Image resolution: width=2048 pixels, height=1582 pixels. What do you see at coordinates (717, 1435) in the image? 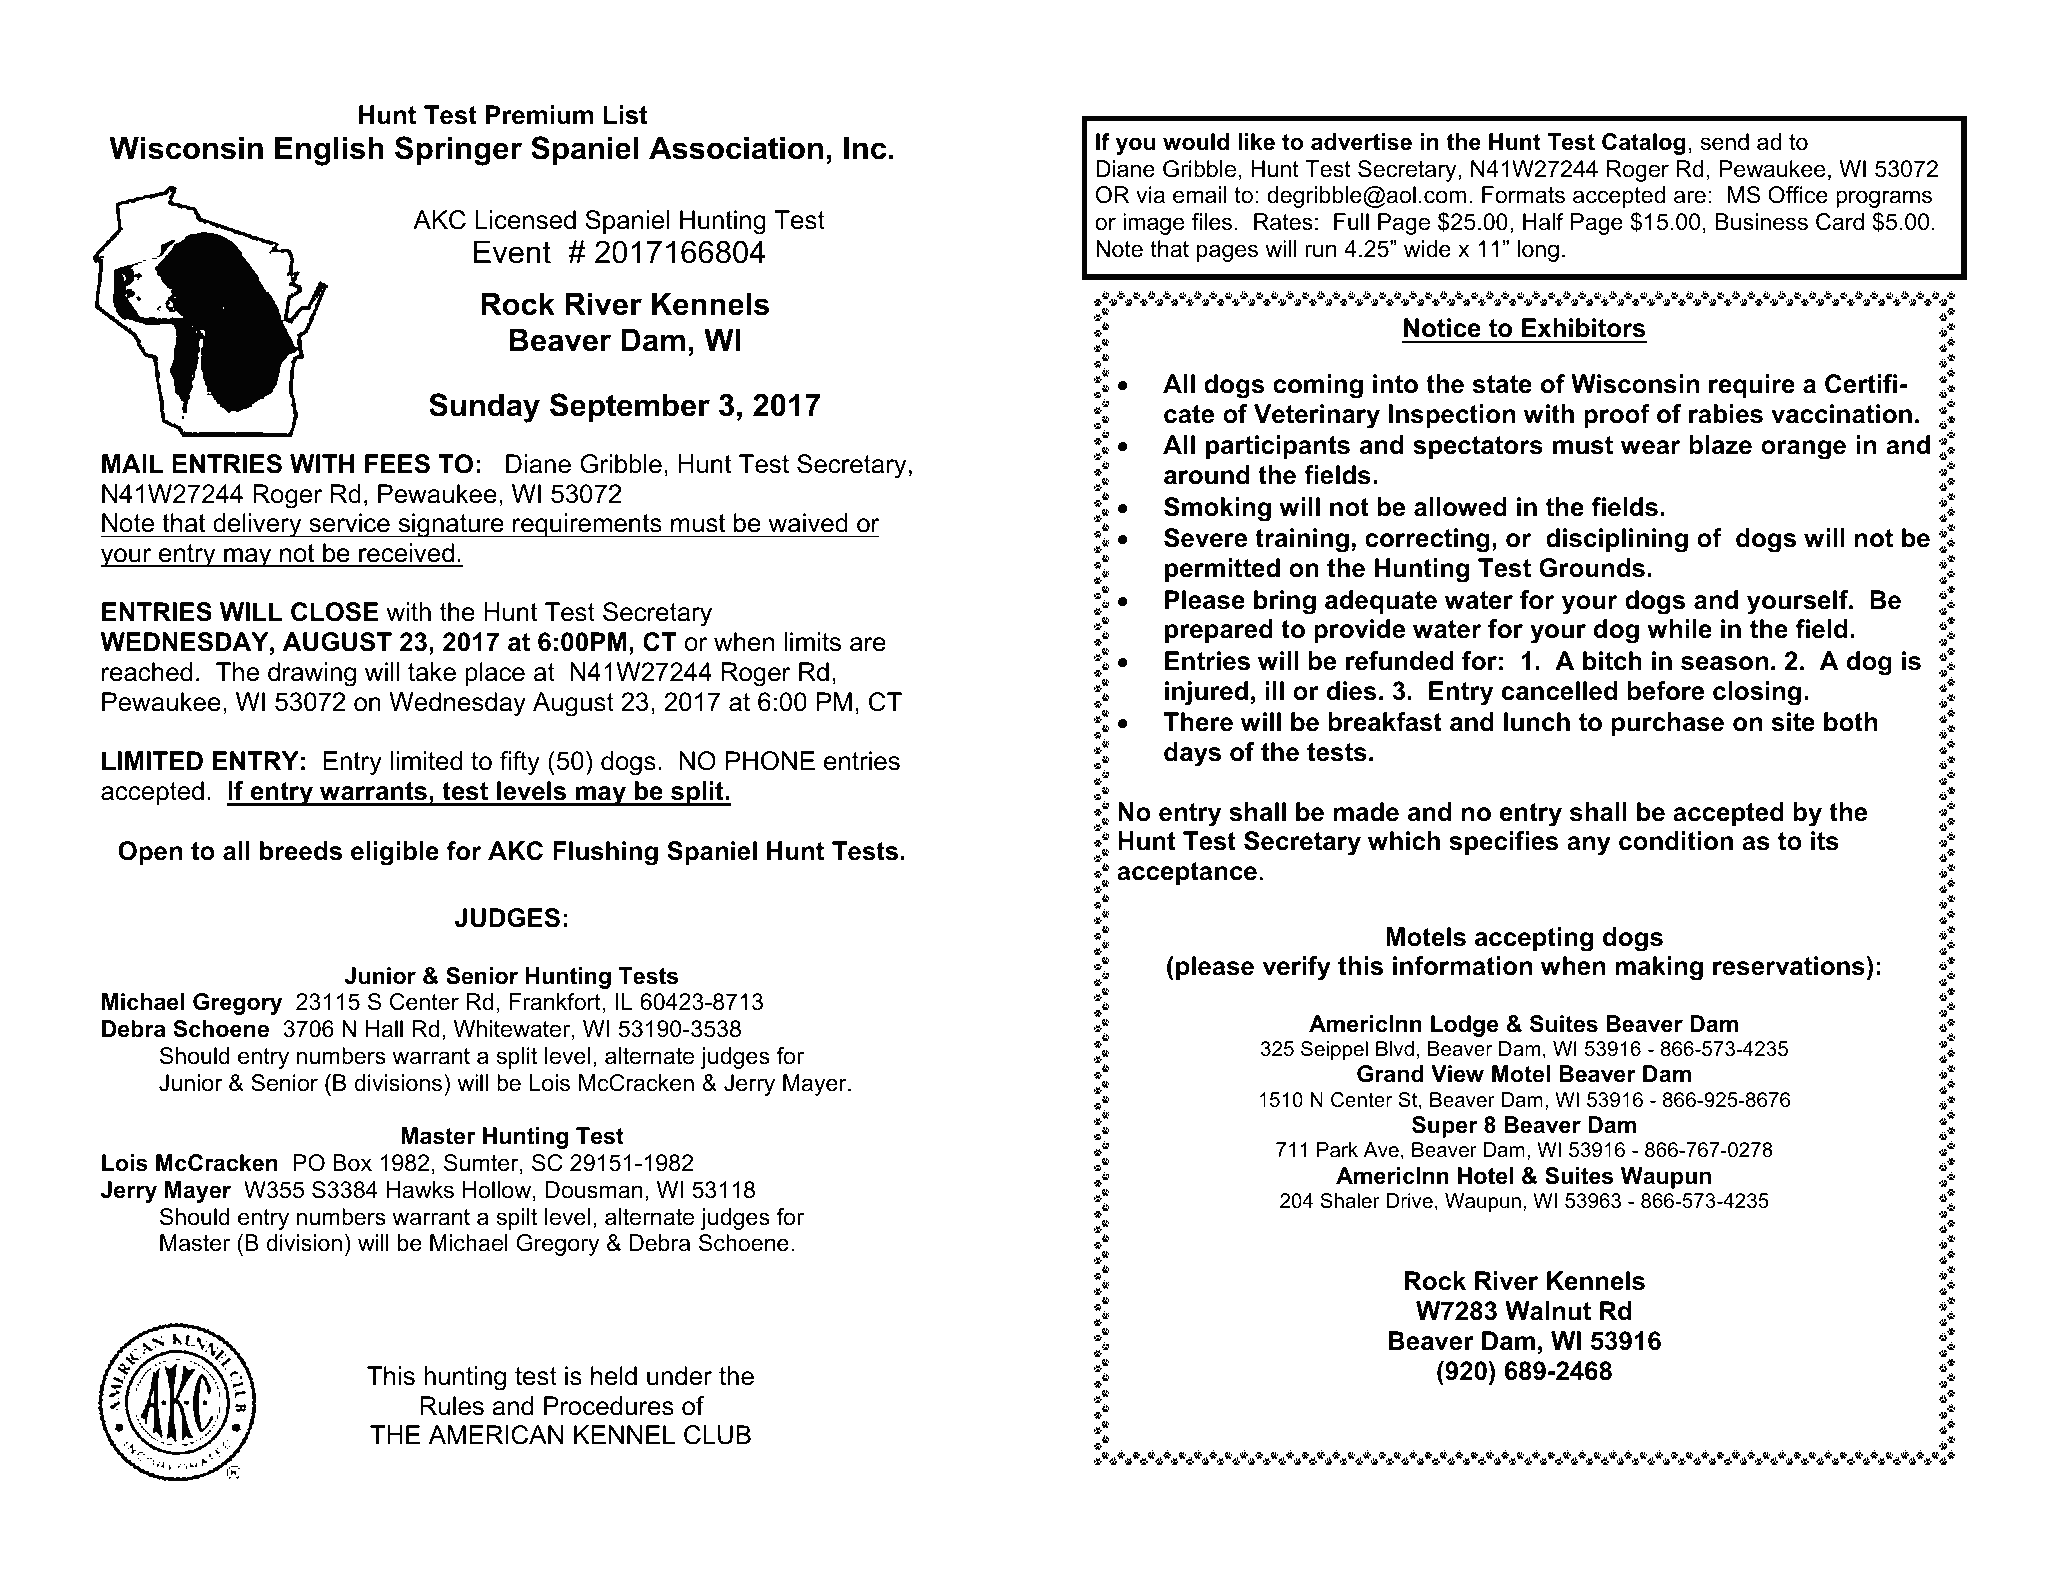
I see `CLUB` at bounding box center [717, 1435].
